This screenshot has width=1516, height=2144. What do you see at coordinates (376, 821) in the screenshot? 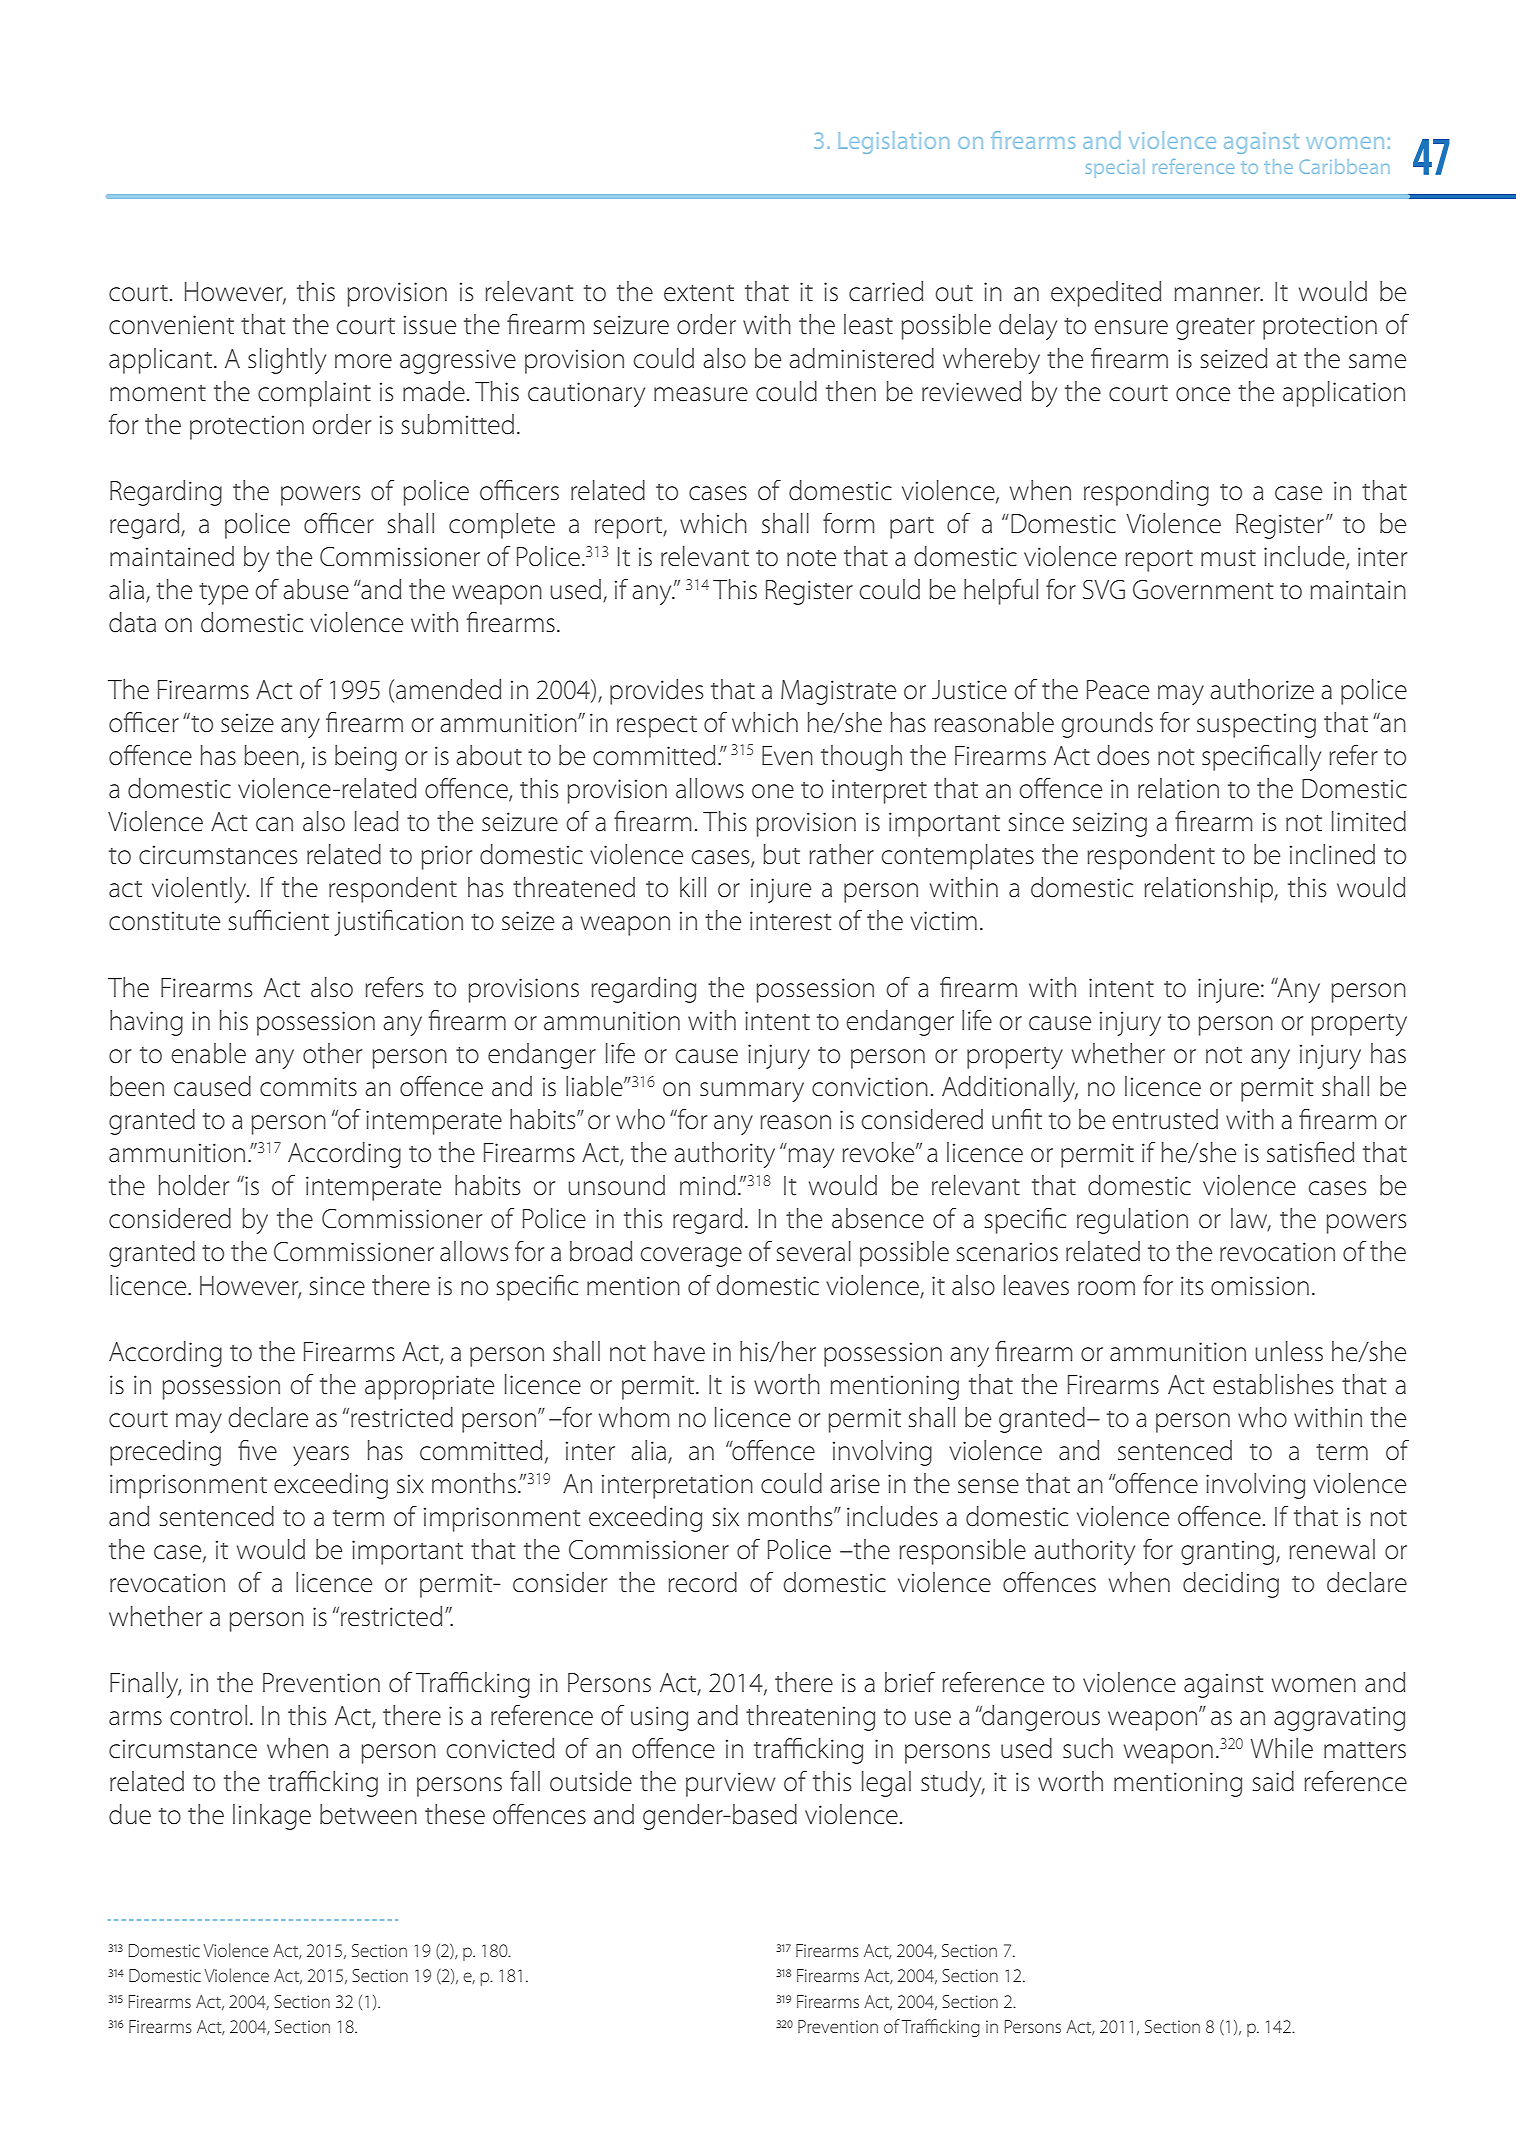
I see `lead` at bounding box center [376, 821].
